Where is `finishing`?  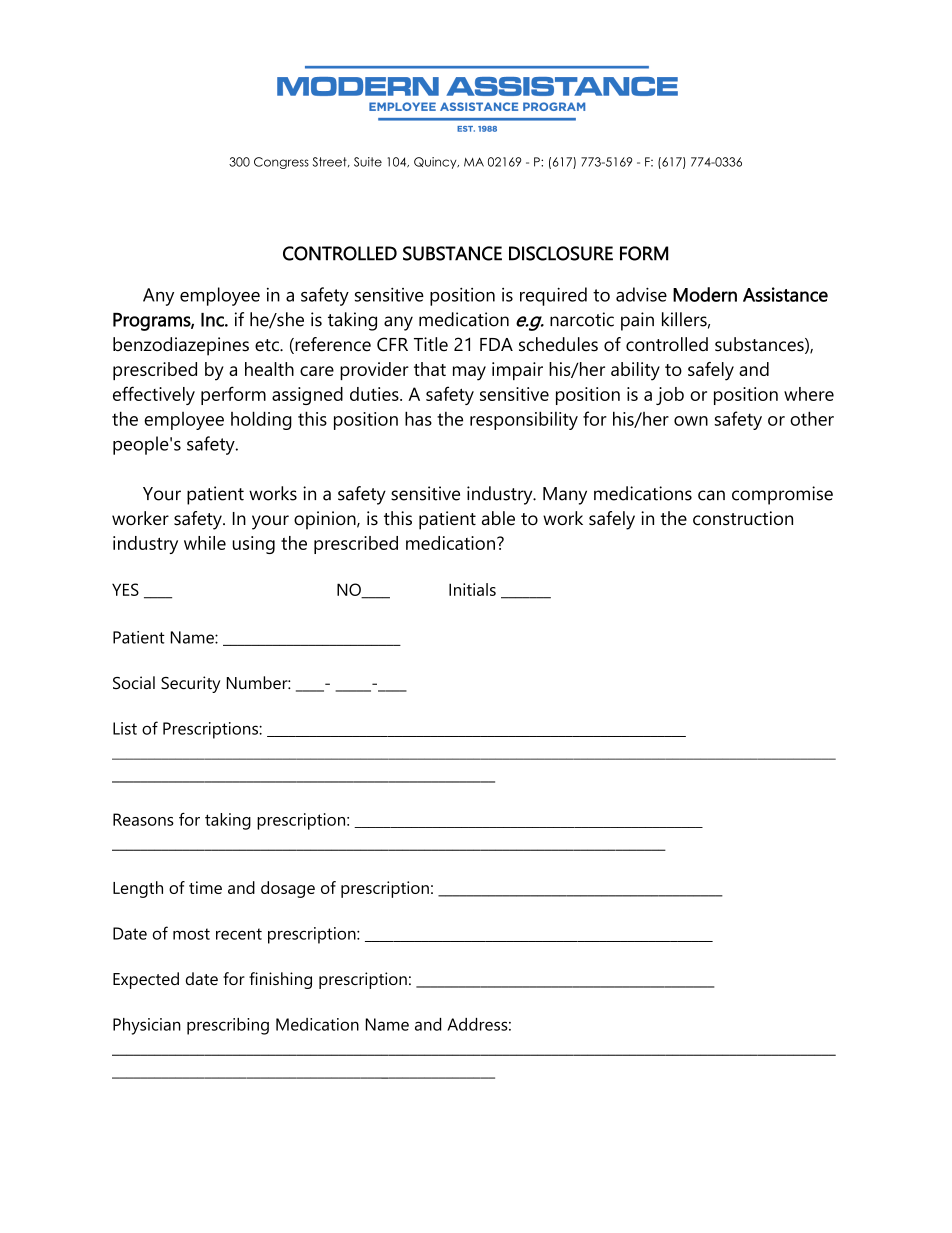 finishing is located at coordinates (280, 980).
